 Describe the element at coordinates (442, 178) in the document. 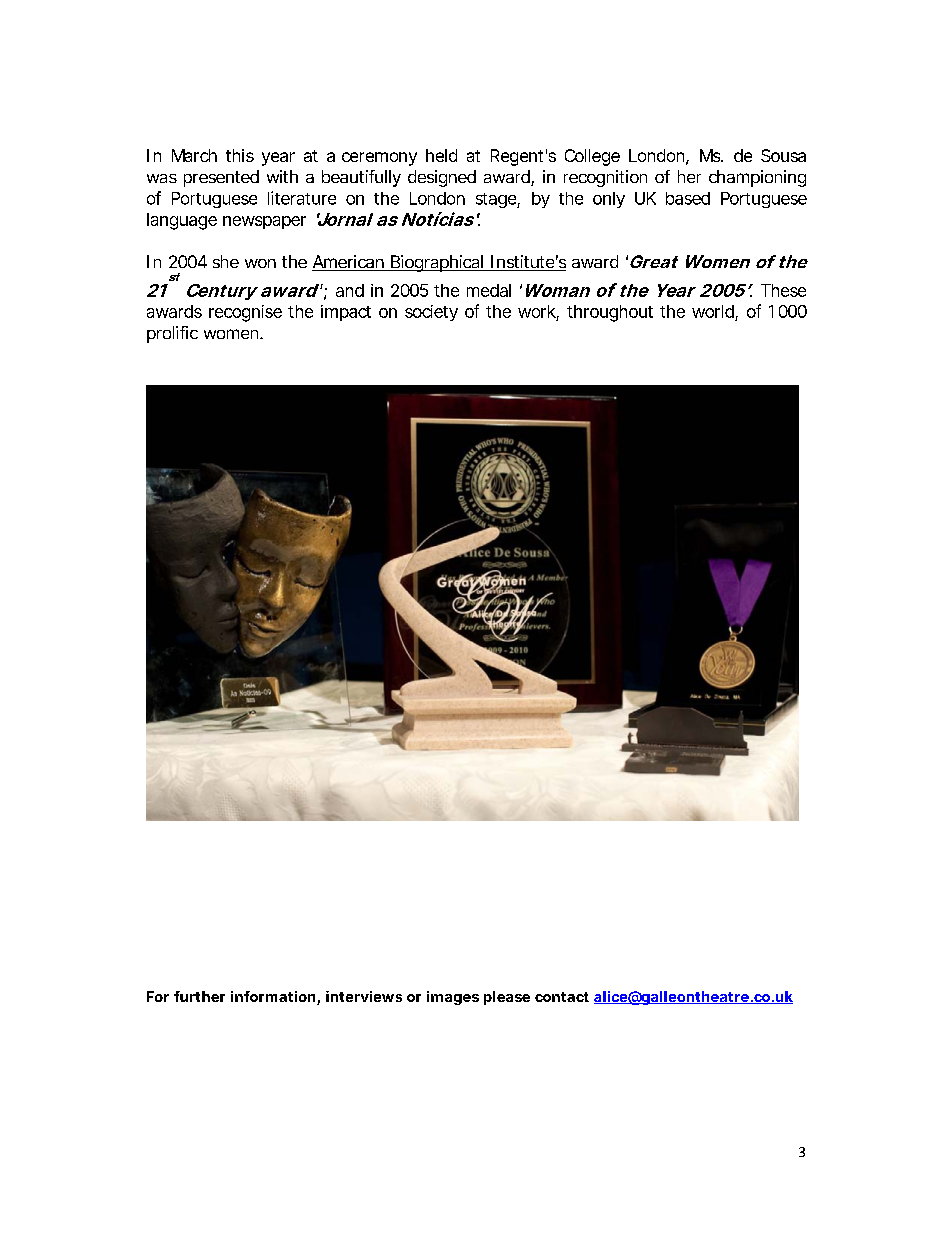

I see `designed` at that location.
